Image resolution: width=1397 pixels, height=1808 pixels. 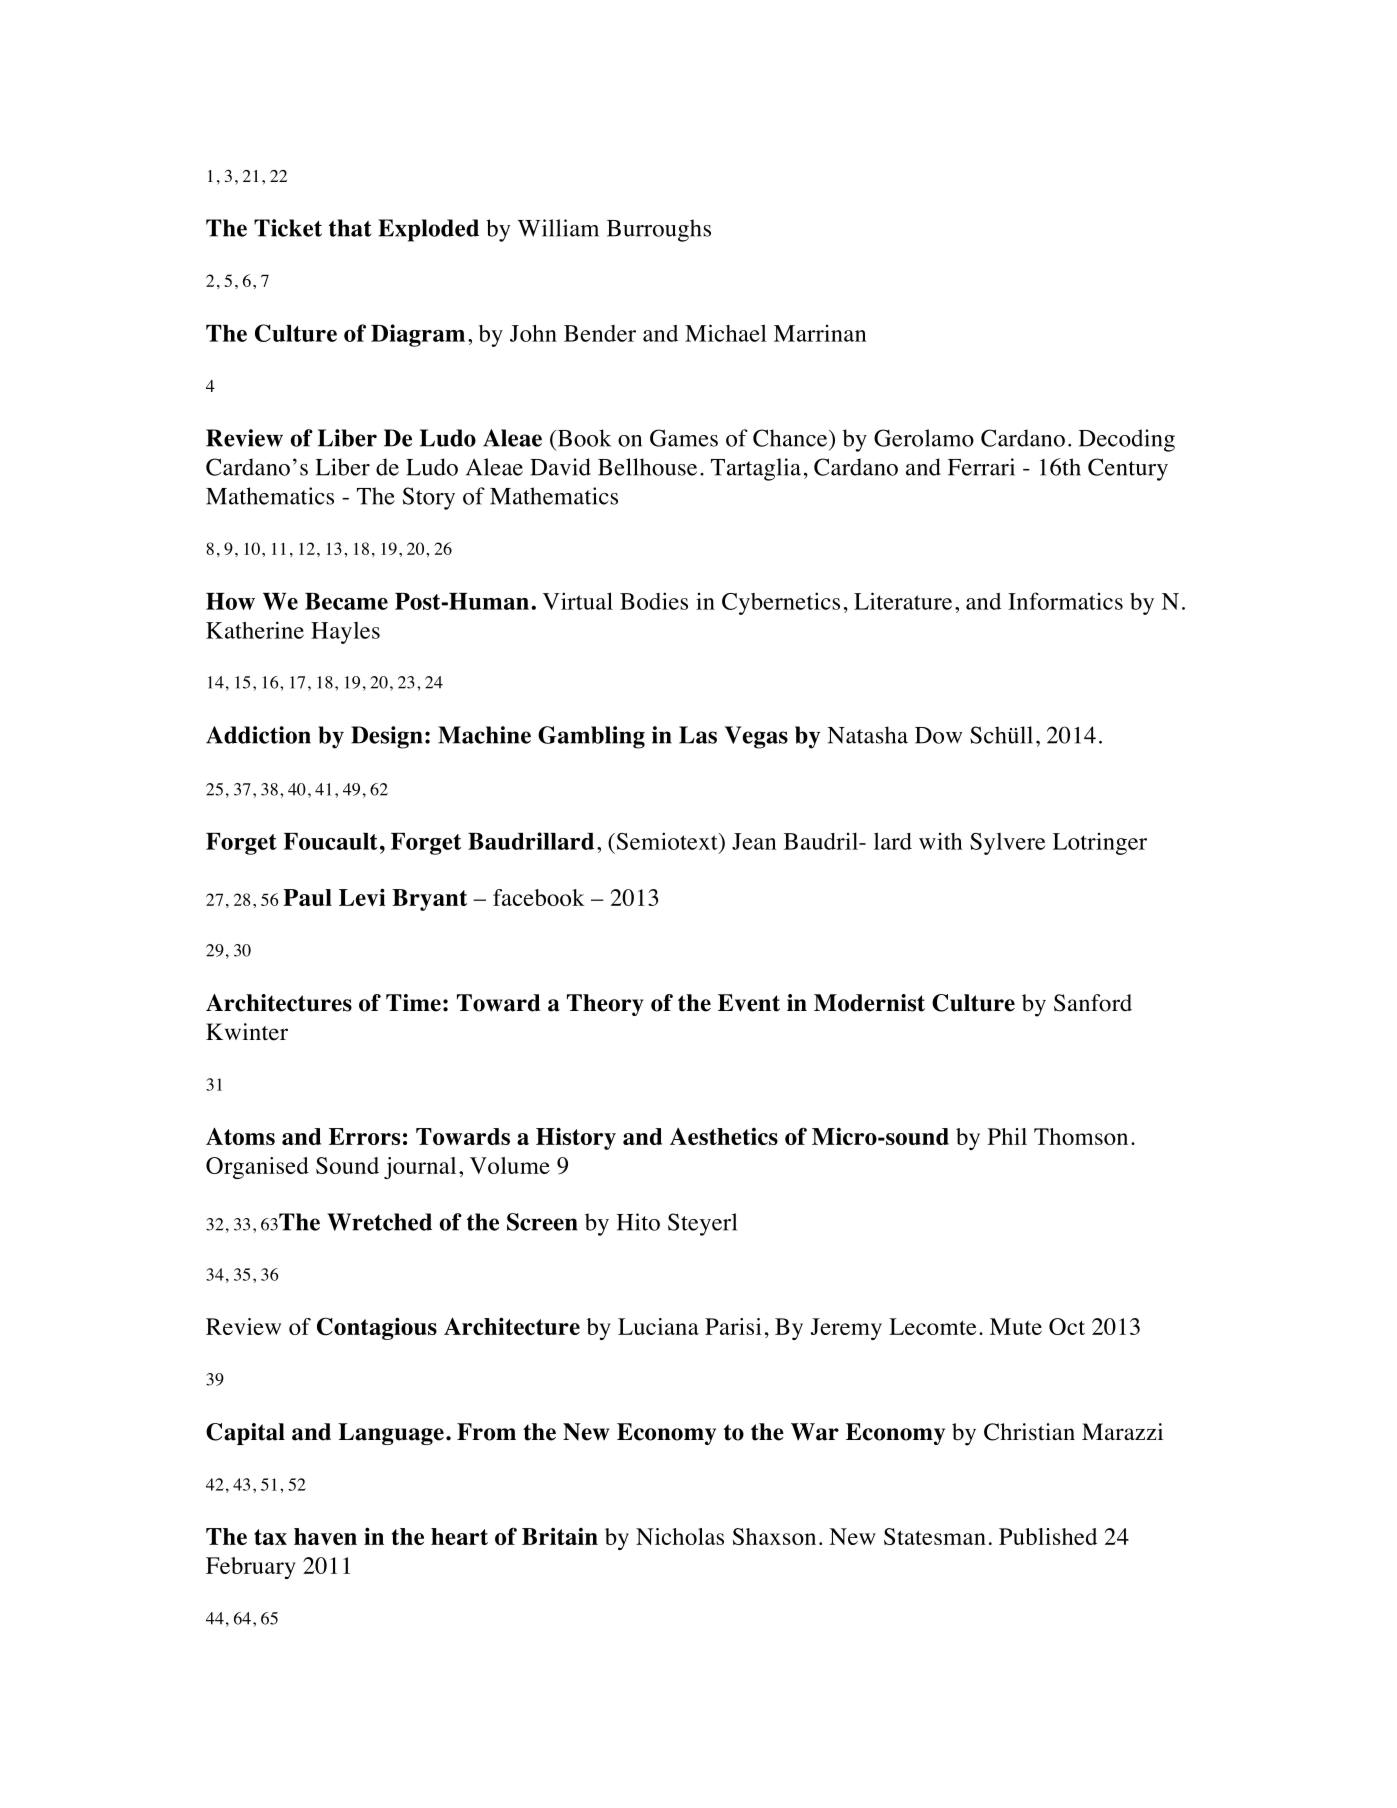 I want to click on Jean, so click(x=754, y=841).
